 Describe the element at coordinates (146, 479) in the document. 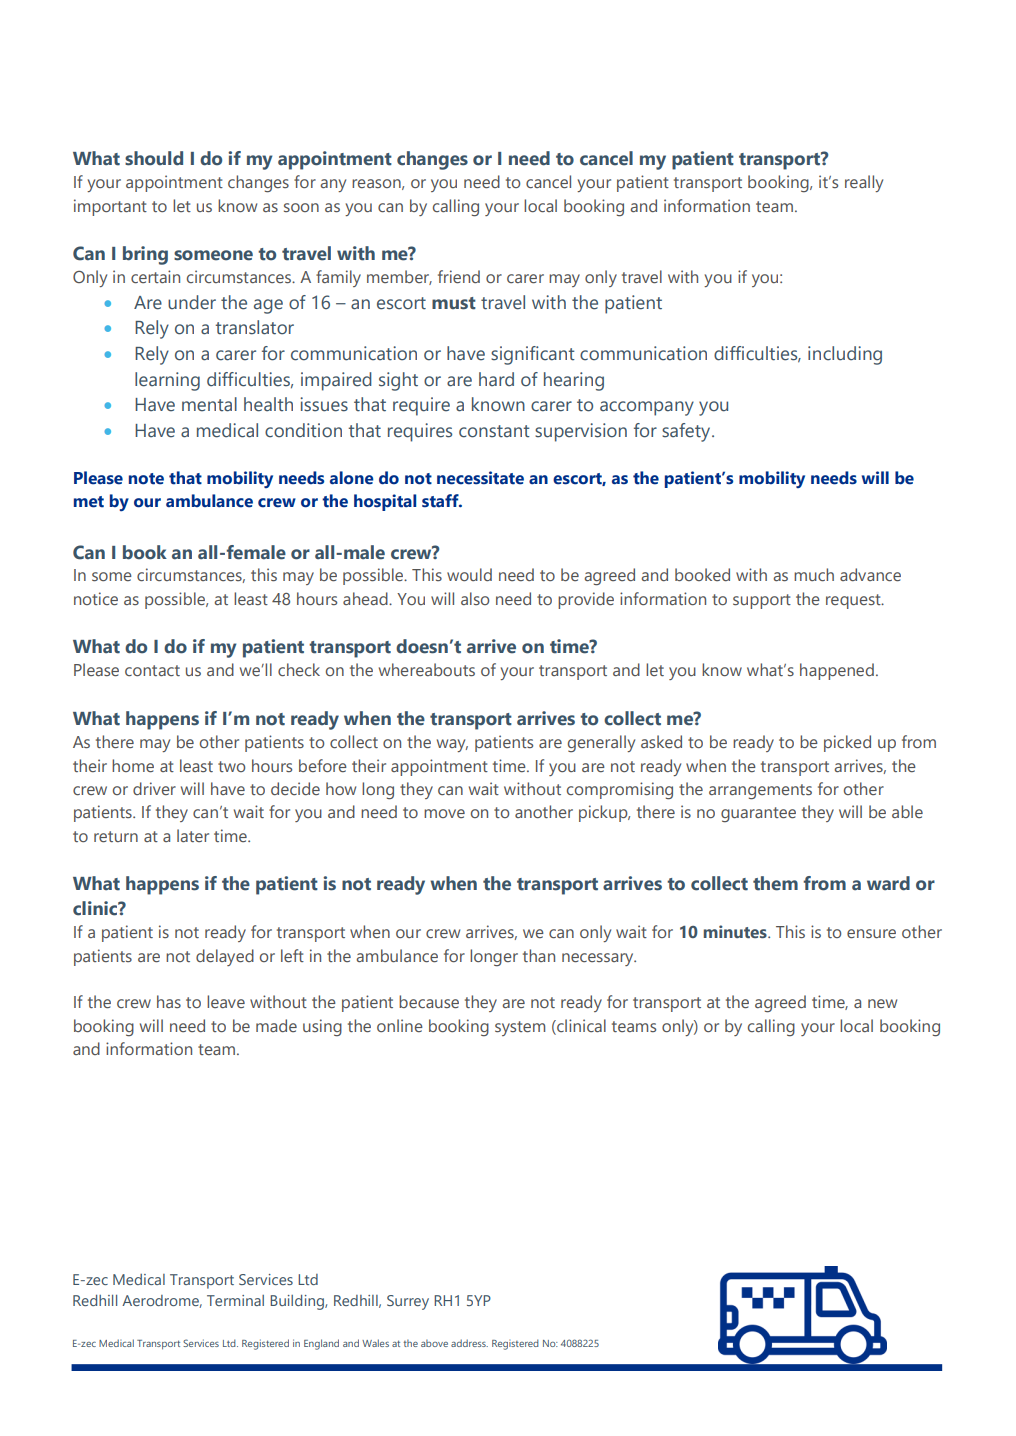

I see `note` at that location.
